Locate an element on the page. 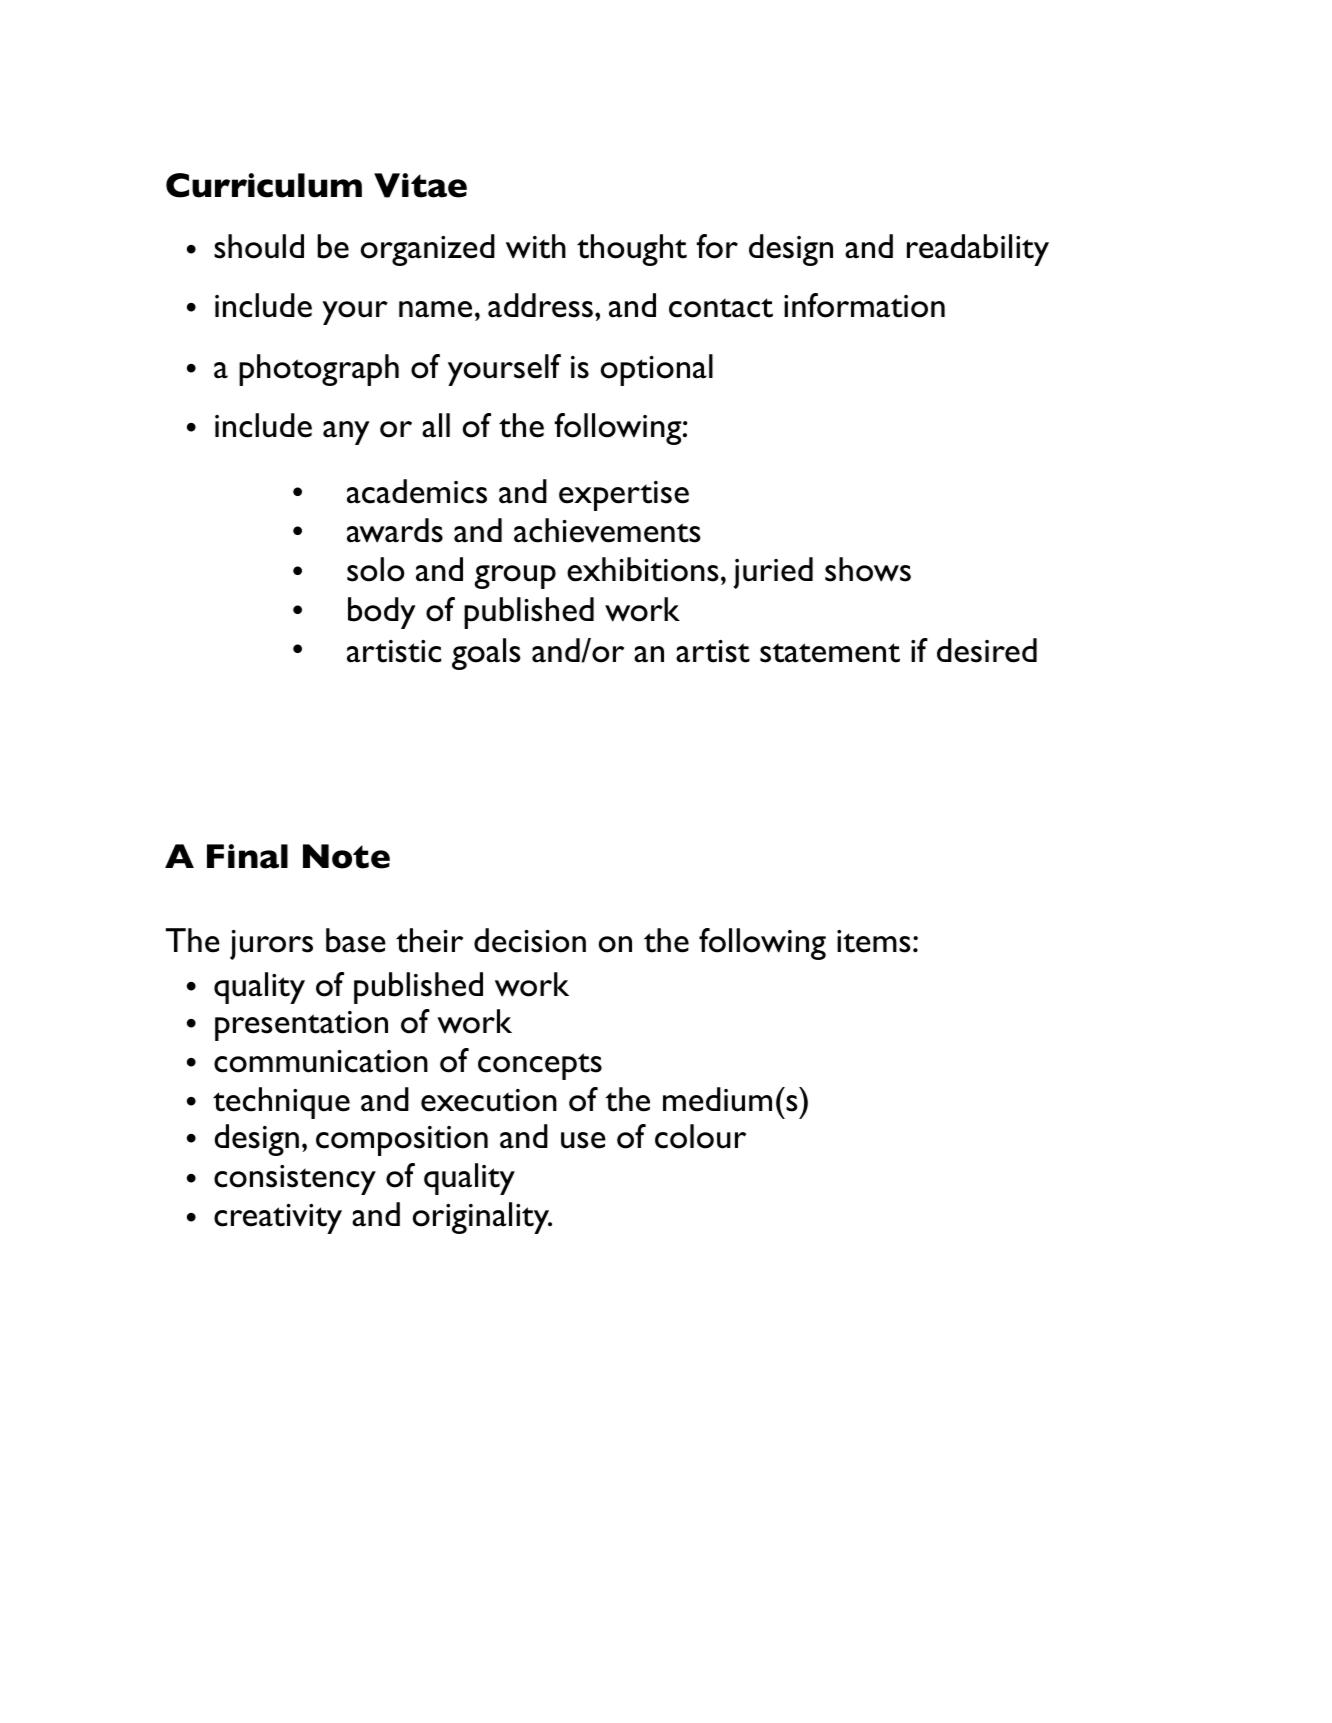 The image size is (1332, 1723). consistency is located at coordinates (295, 1180).
